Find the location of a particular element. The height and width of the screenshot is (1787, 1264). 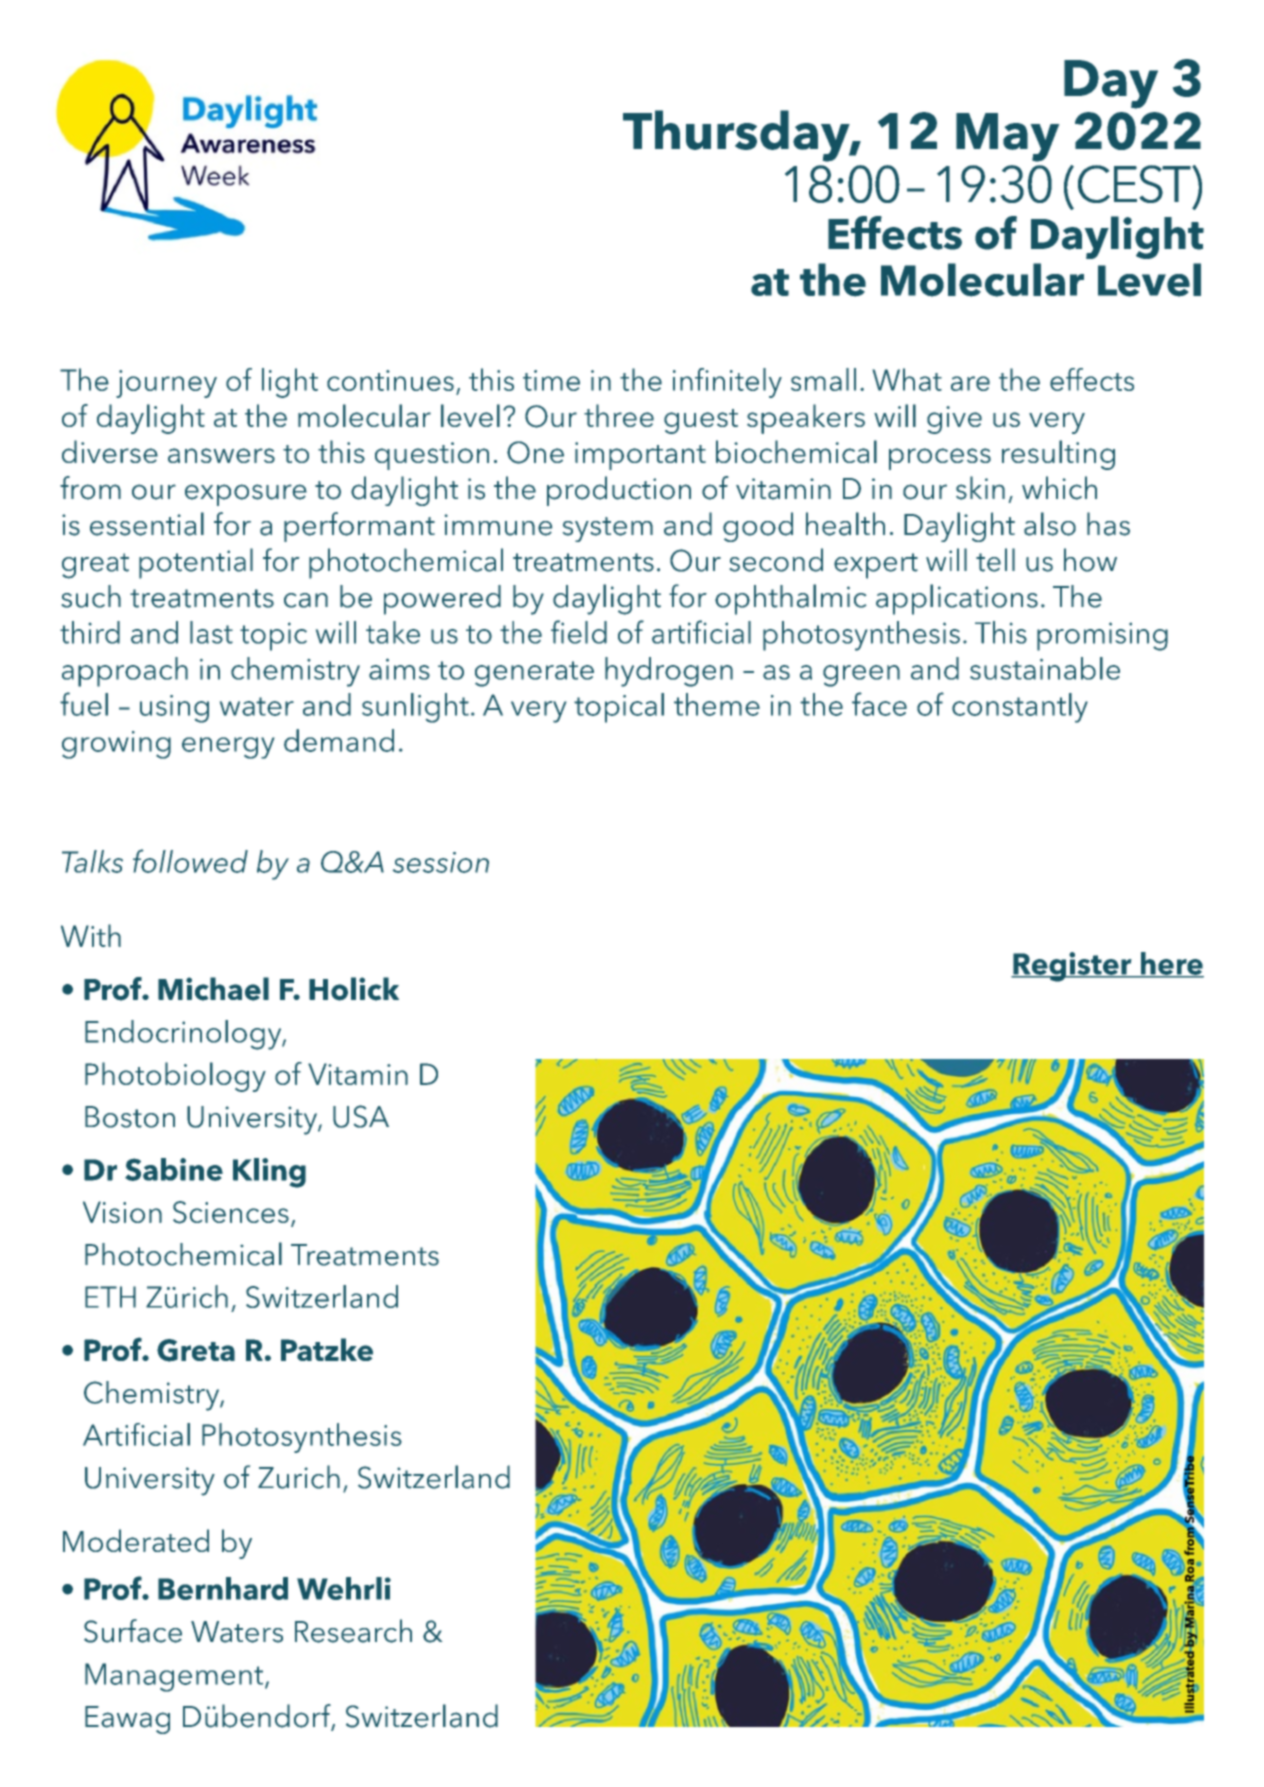

time is located at coordinates (551, 380).
